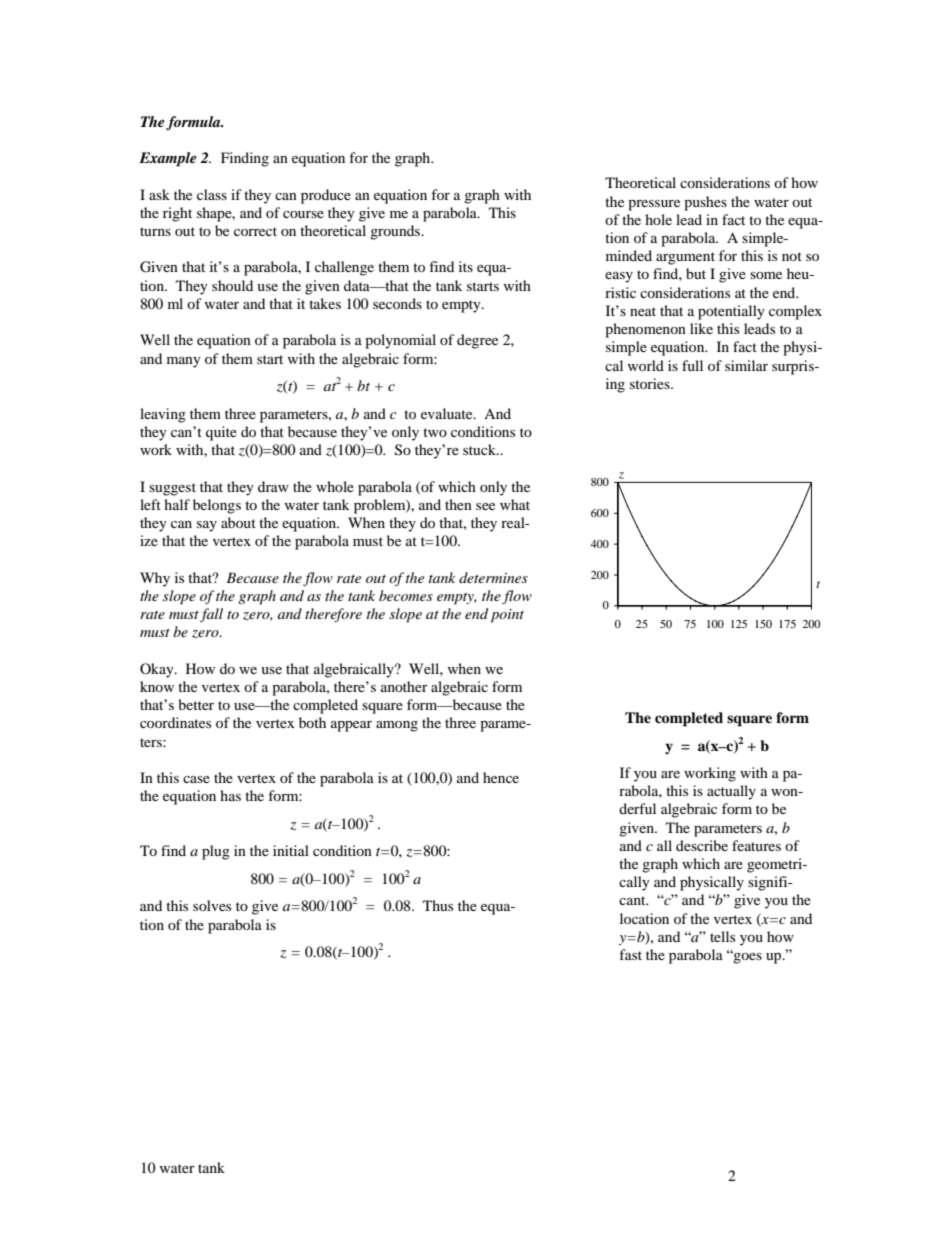 This screenshot has width=952, height=1233. I want to click on what, so click(515, 504).
